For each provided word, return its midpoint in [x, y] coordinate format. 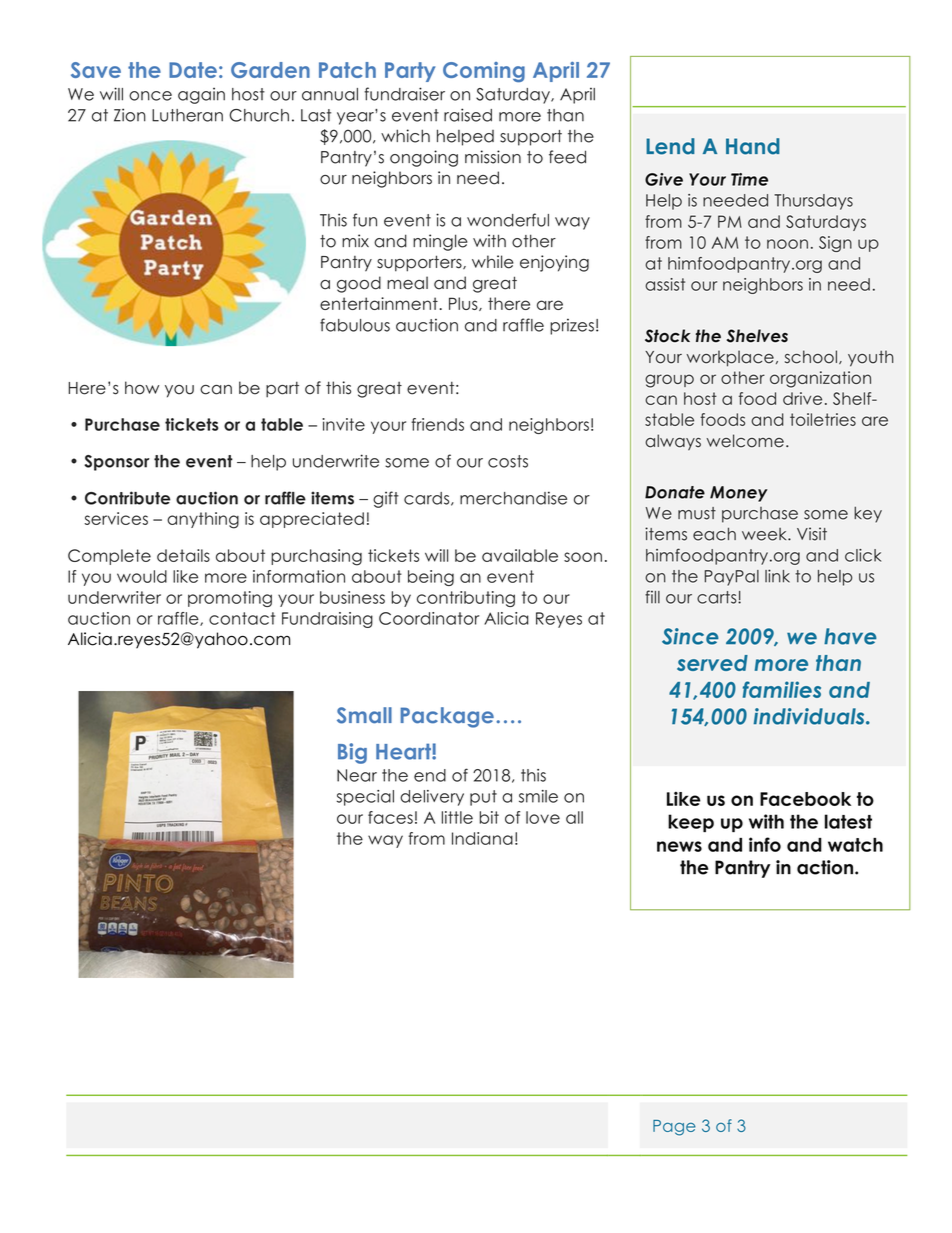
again [201, 95]
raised [468, 115]
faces [390, 817]
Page [674, 1128]
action [826, 867]
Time [749, 179]
